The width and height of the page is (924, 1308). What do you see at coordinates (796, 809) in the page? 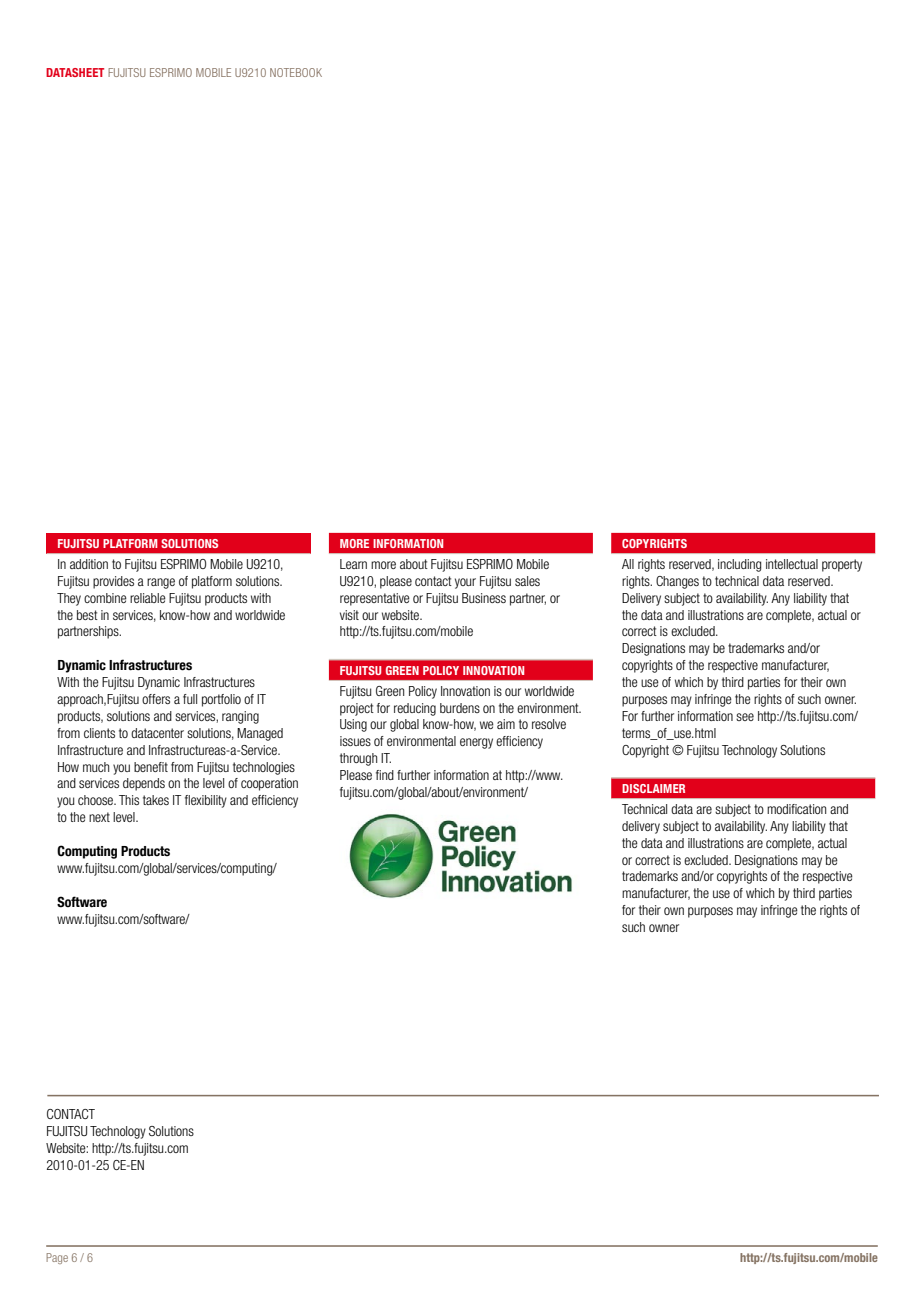
I see `modification` at bounding box center [796, 809].
